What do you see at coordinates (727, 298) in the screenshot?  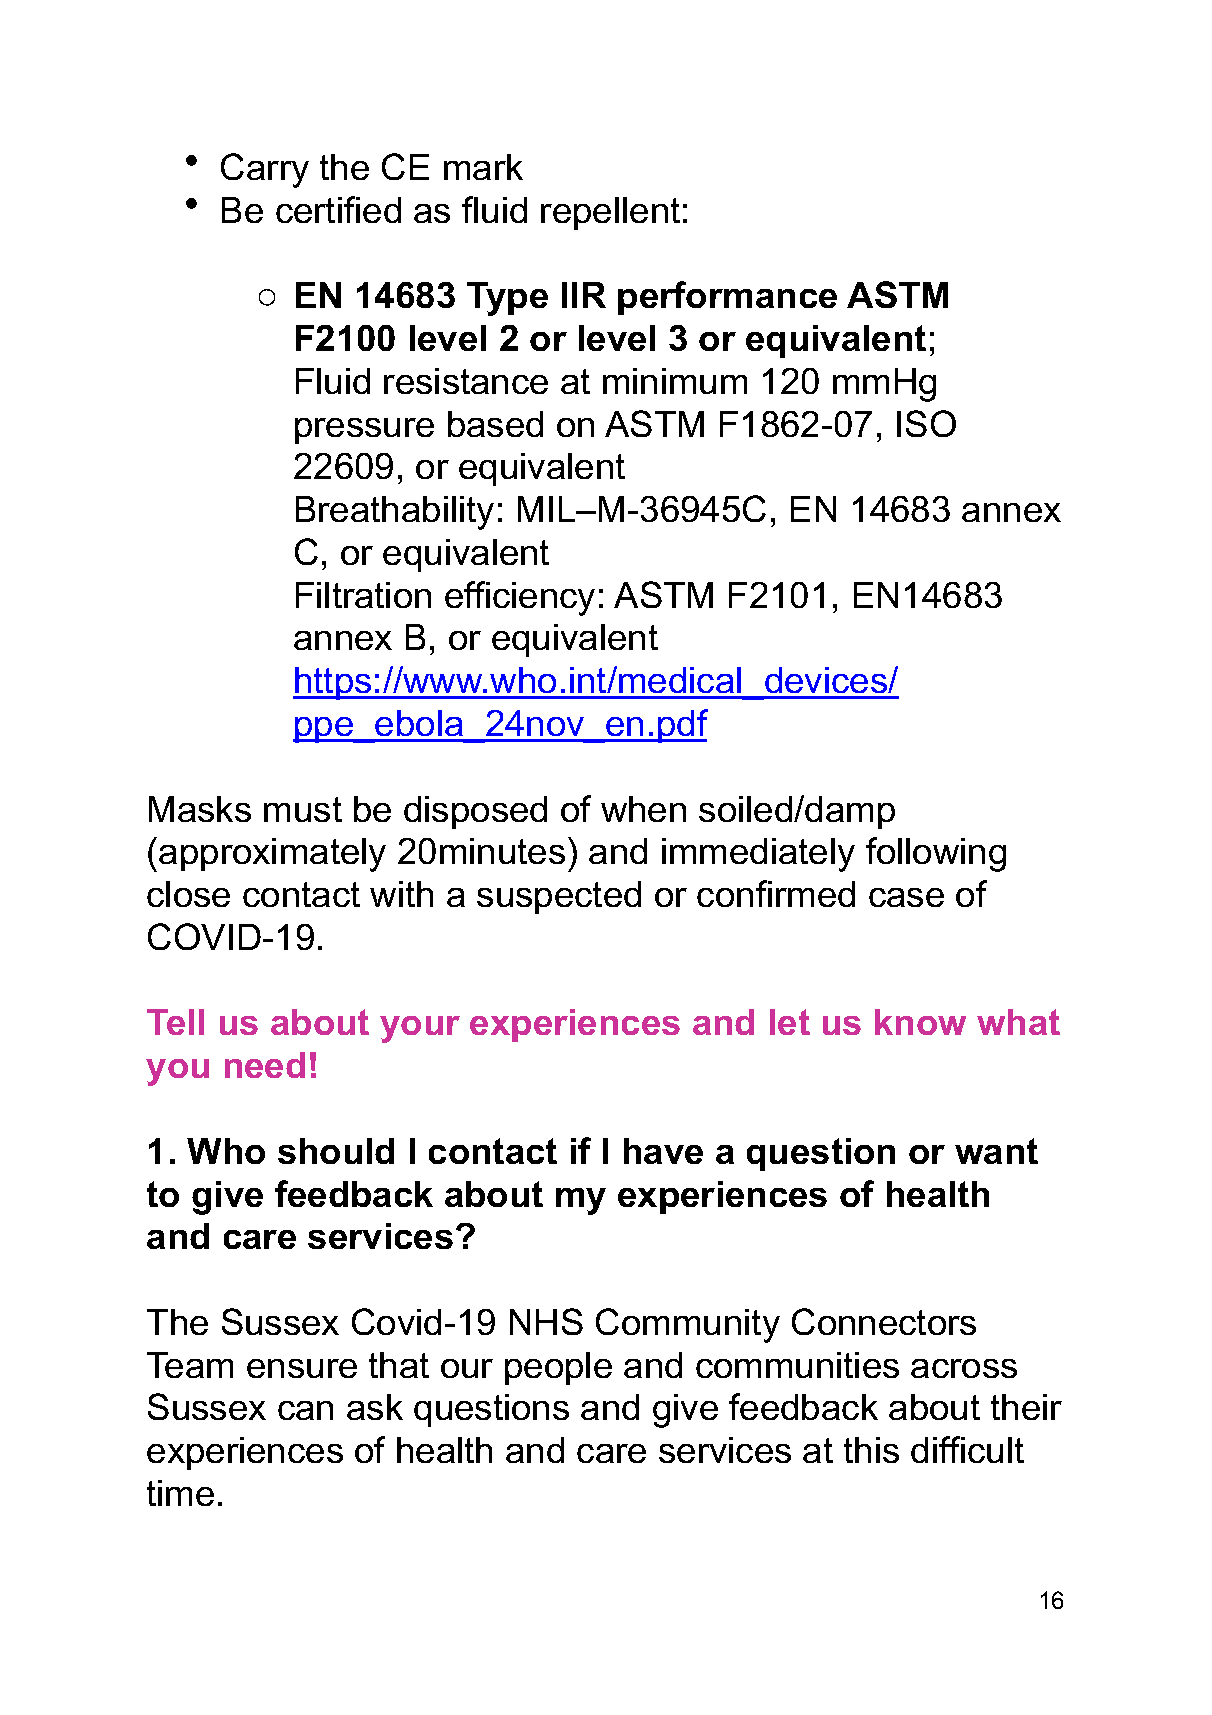 I see `performance` at bounding box center [727, 298].
